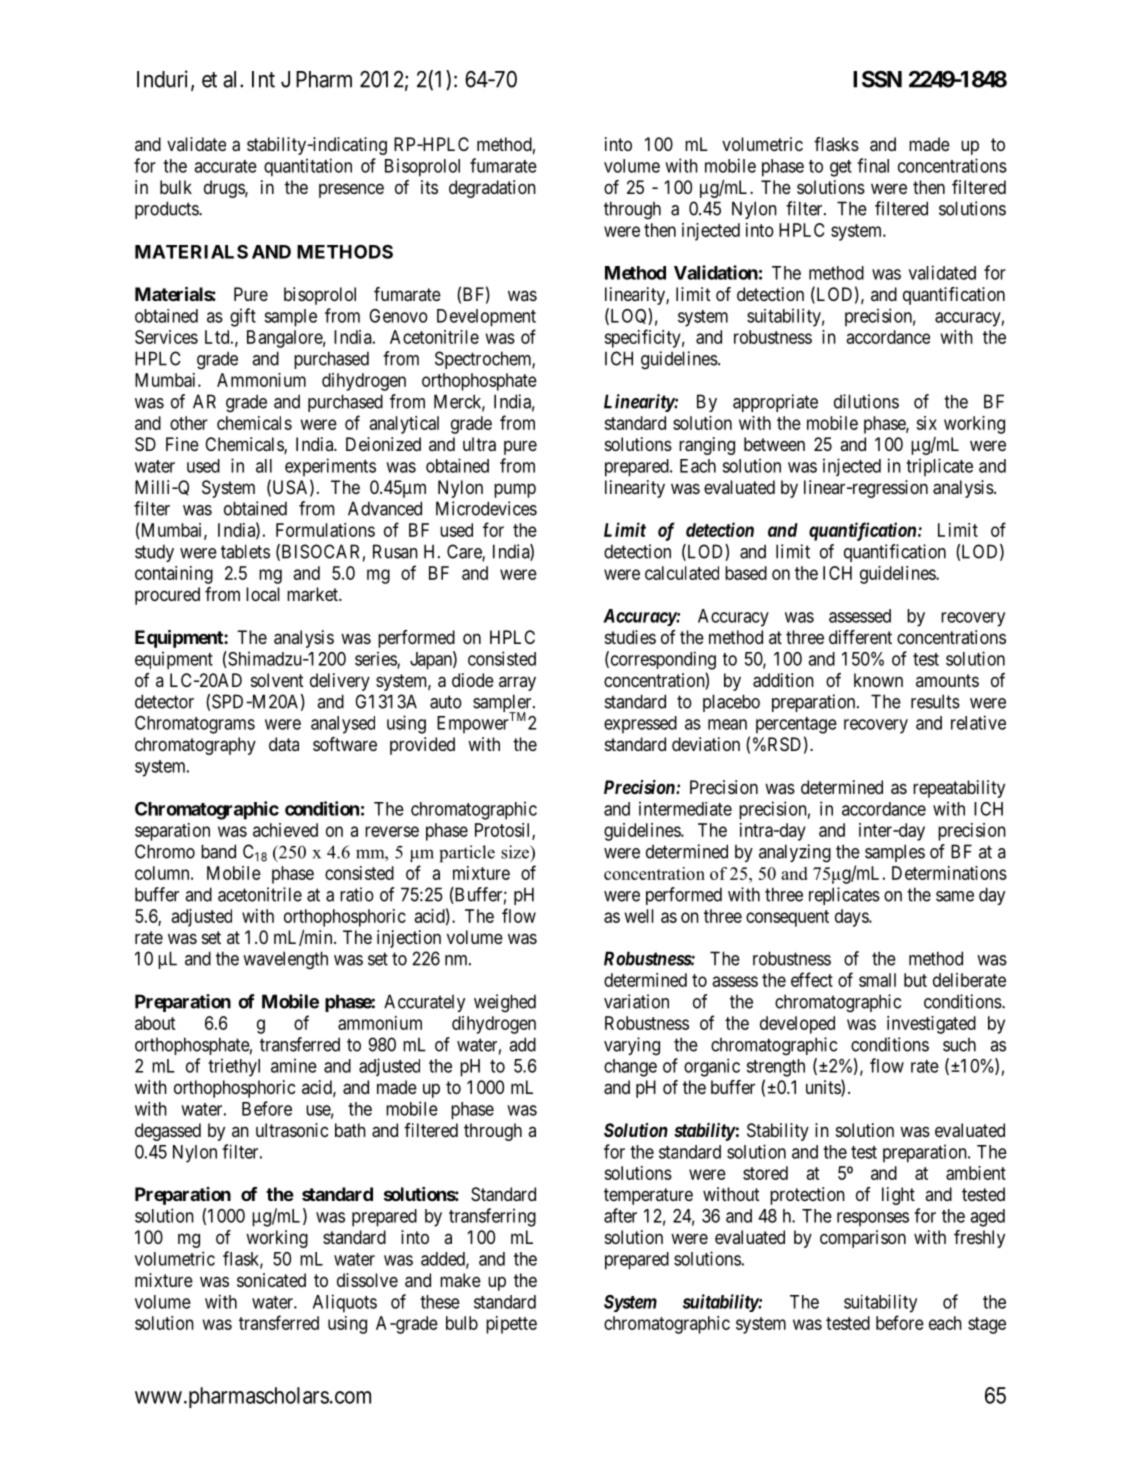 Image resolution: width=1140 pixels, height=1476 pixels. I want to click on dissolve, so click(367, 1280).
